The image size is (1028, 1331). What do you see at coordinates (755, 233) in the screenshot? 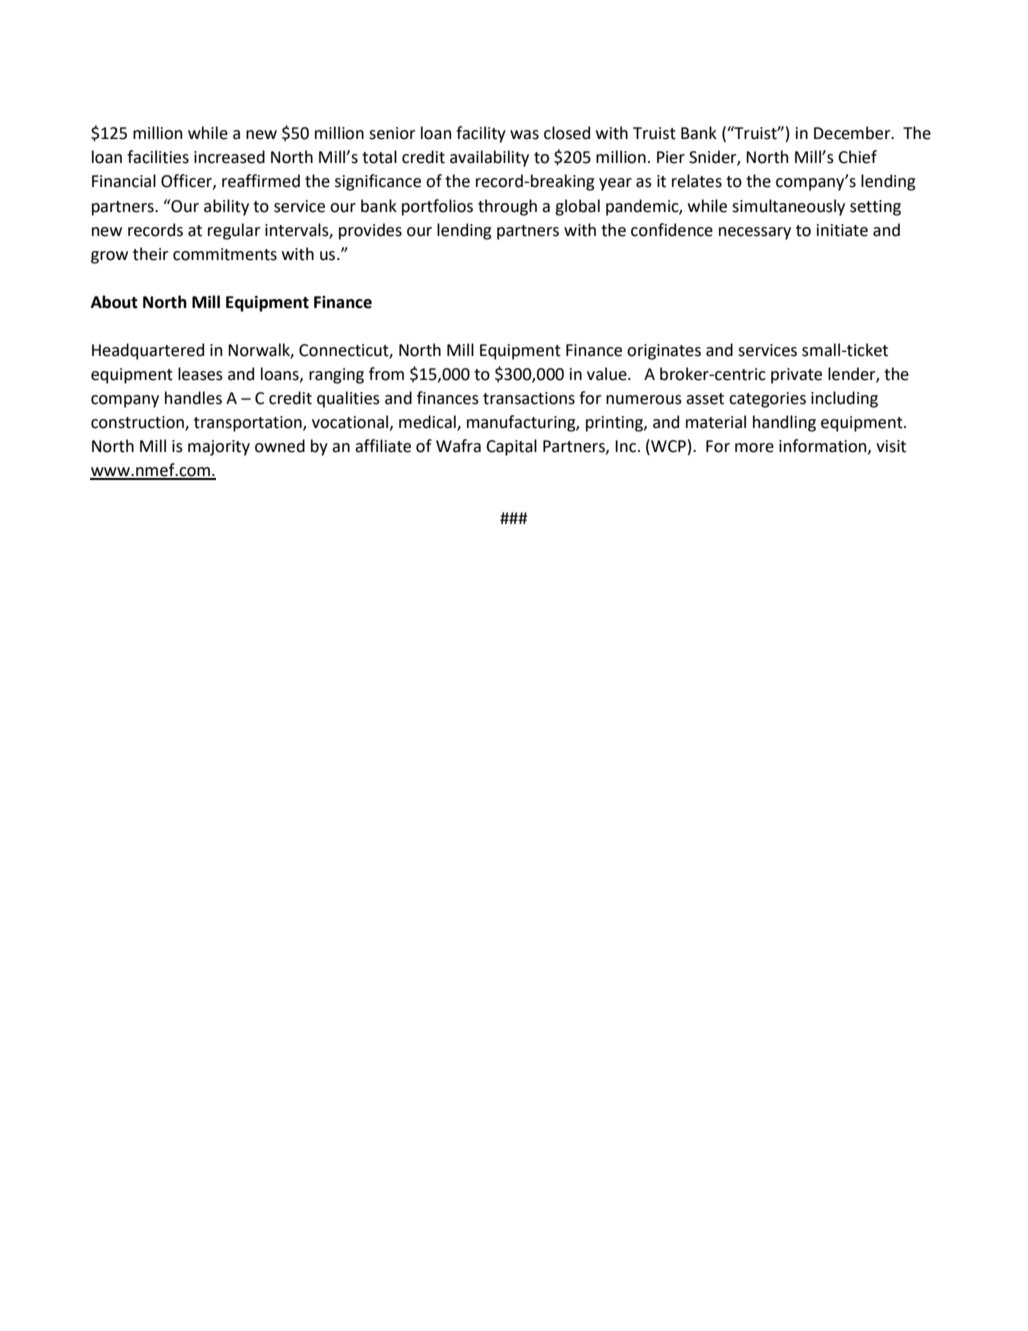
I see `necessary` at bounding box center [755, 233].
